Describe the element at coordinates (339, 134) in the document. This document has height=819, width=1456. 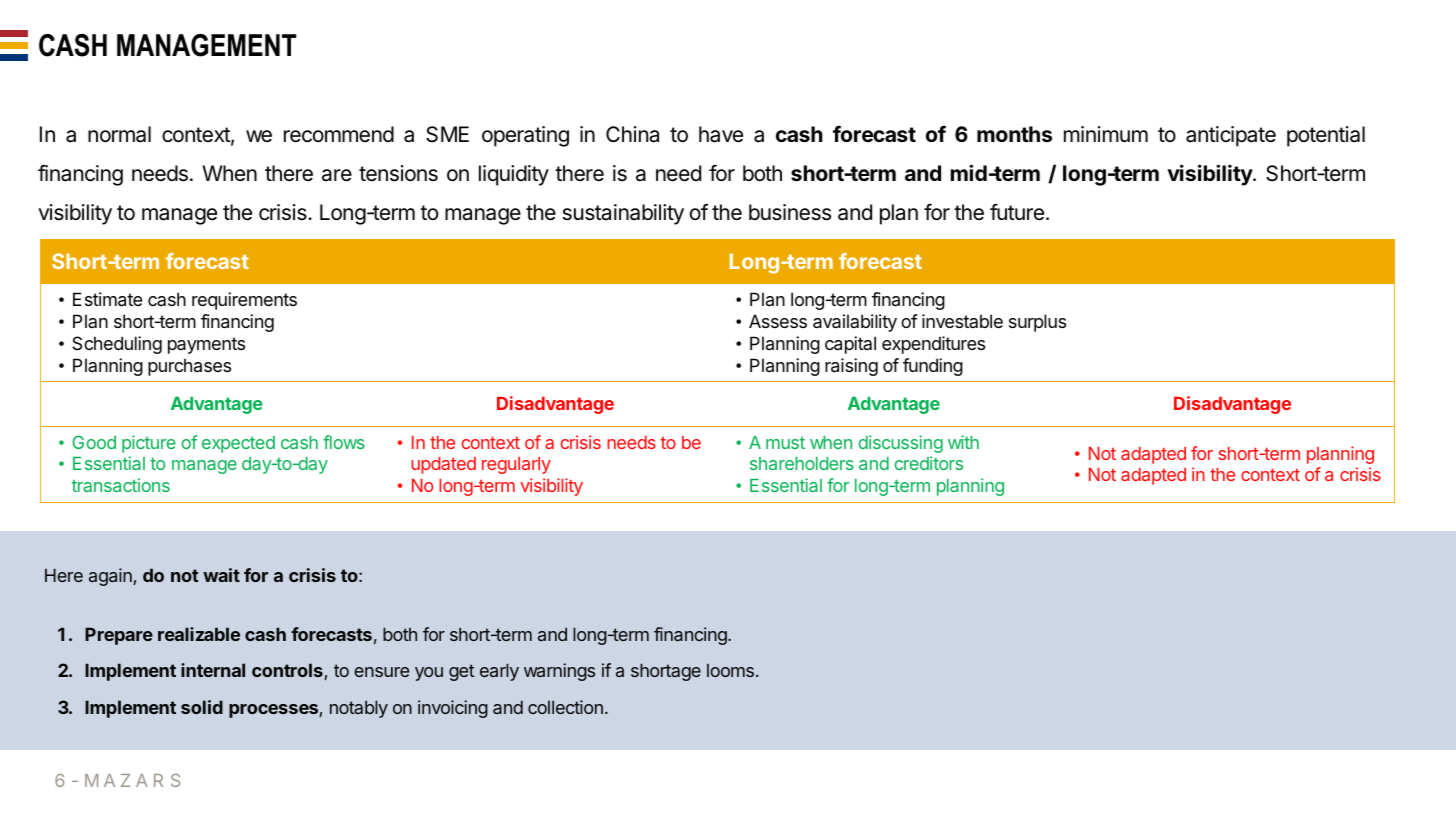
I see `recommend` at that location.
